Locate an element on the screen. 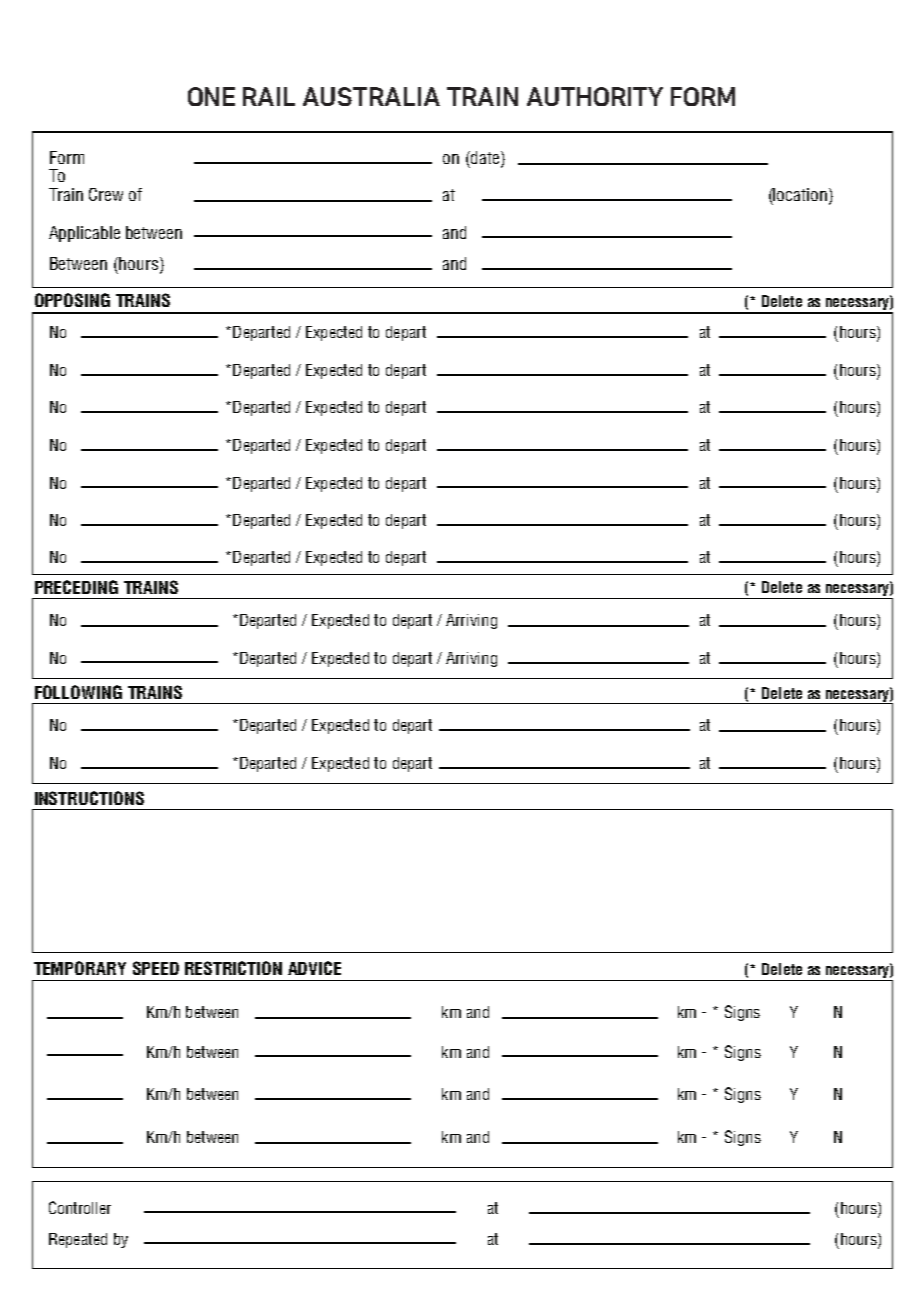 This screenshot has width=924, height=1311. date is located at coordinates (485, 159).
